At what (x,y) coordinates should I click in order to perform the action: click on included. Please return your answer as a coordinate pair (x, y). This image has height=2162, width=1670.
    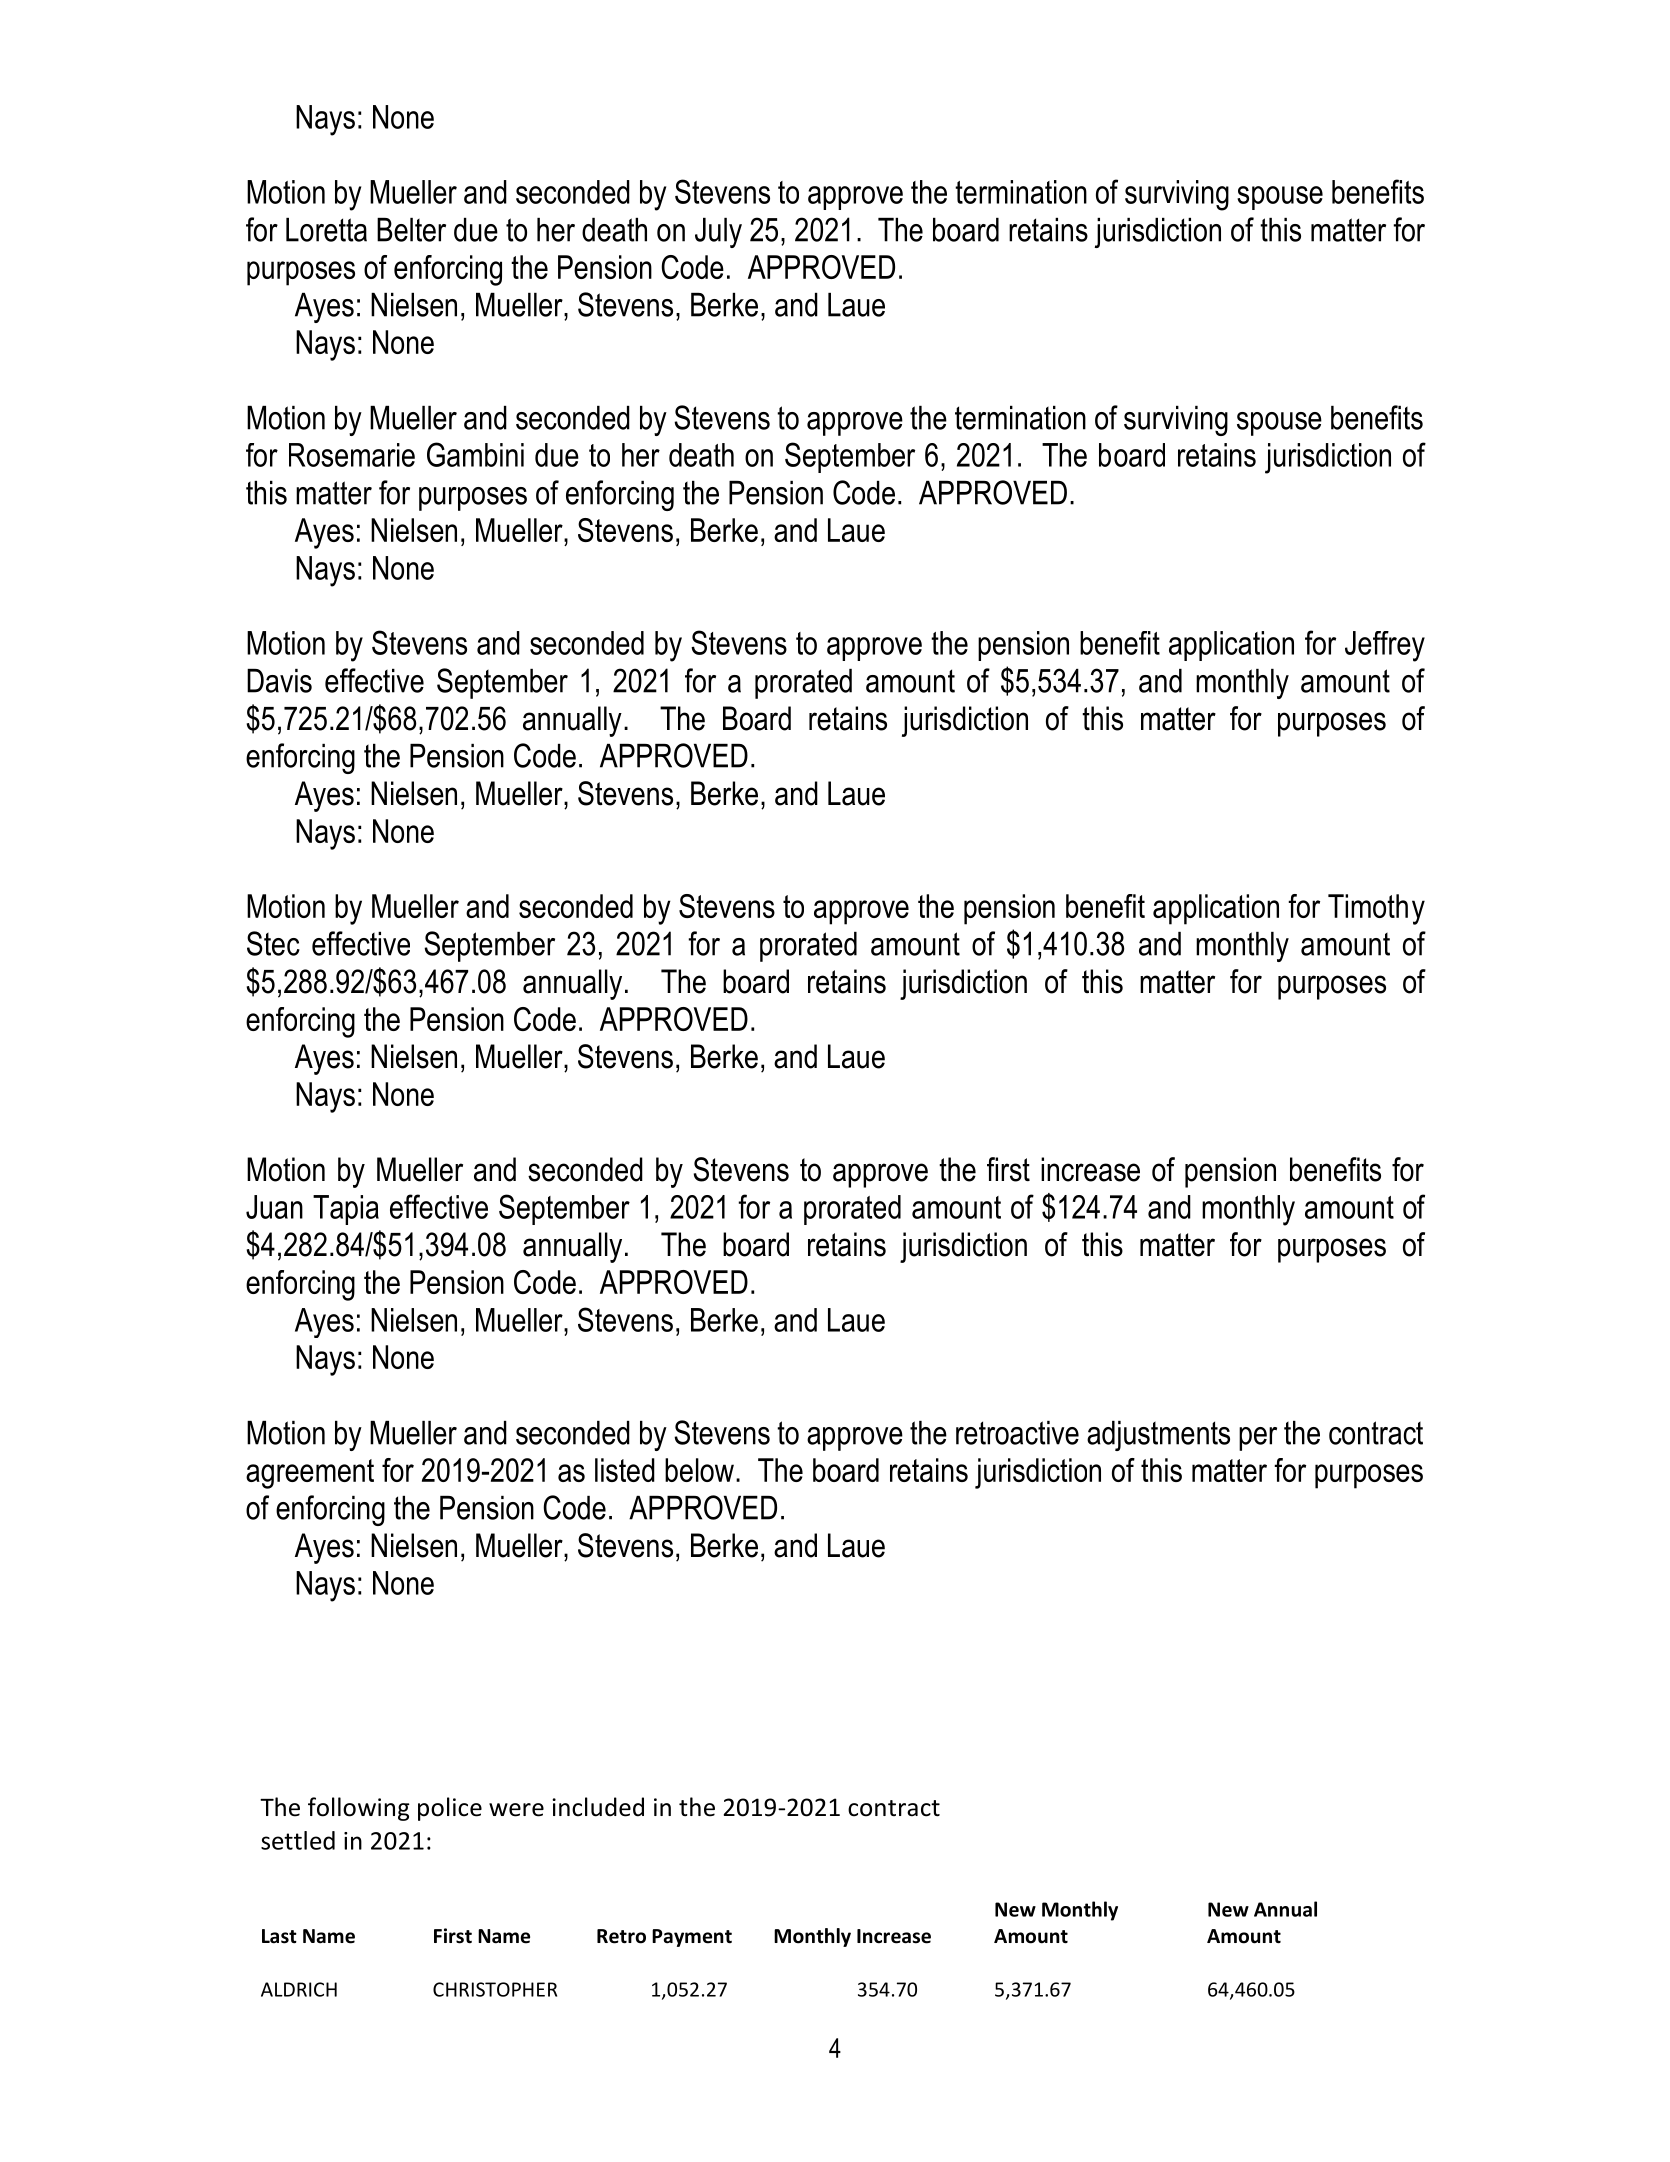
    Looking at the image, I should click on (598, 1807).
